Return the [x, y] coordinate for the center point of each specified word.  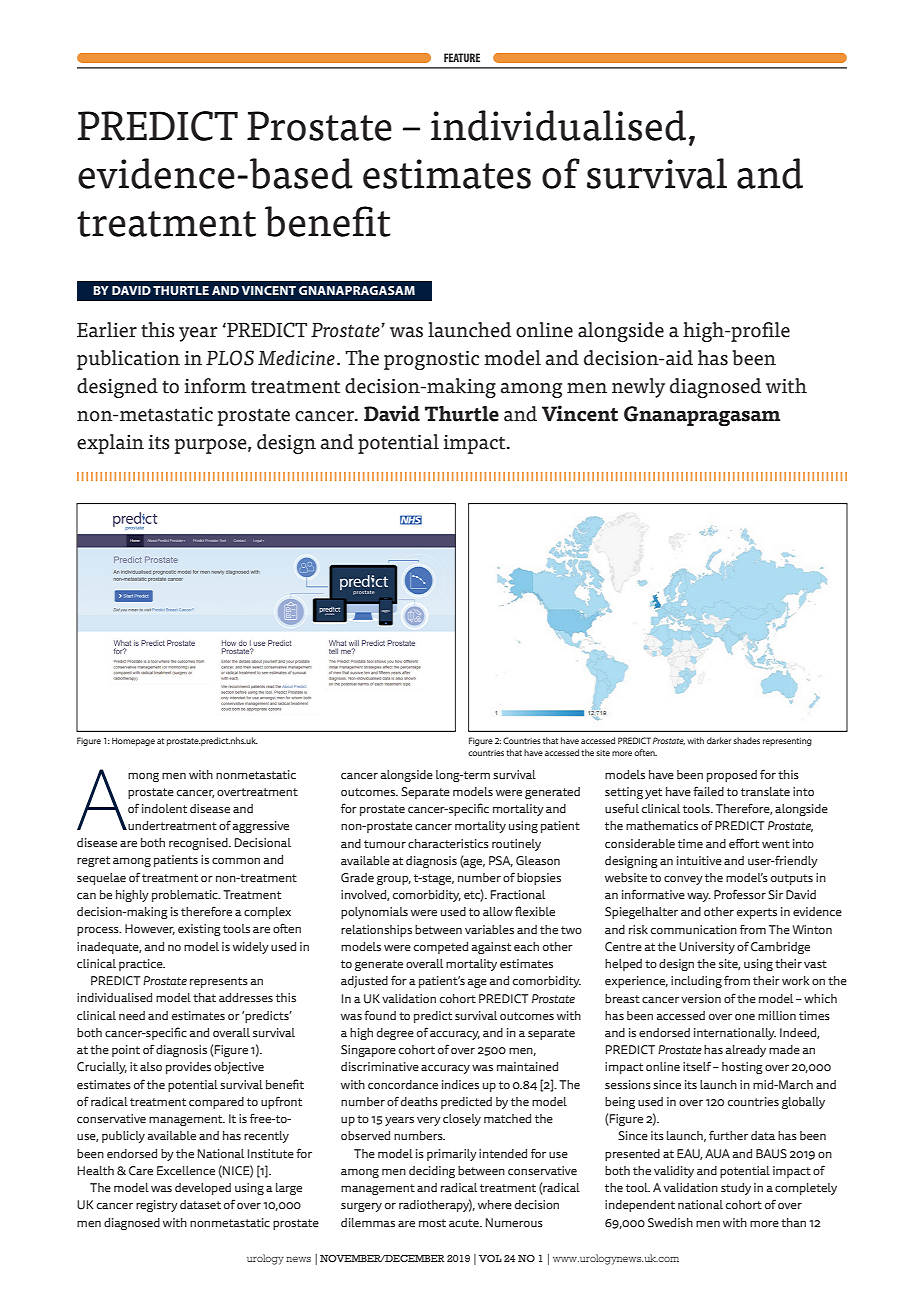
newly [638, 388]
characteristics [448, 844]
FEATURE [462, 57]
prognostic [431, 360]
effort [744, 843]
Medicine [296, 358]
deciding [432, 1172]
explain [110, 444]
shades [746, 740]
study [736, 1189]
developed [203, 1189]
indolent [164, 809]
